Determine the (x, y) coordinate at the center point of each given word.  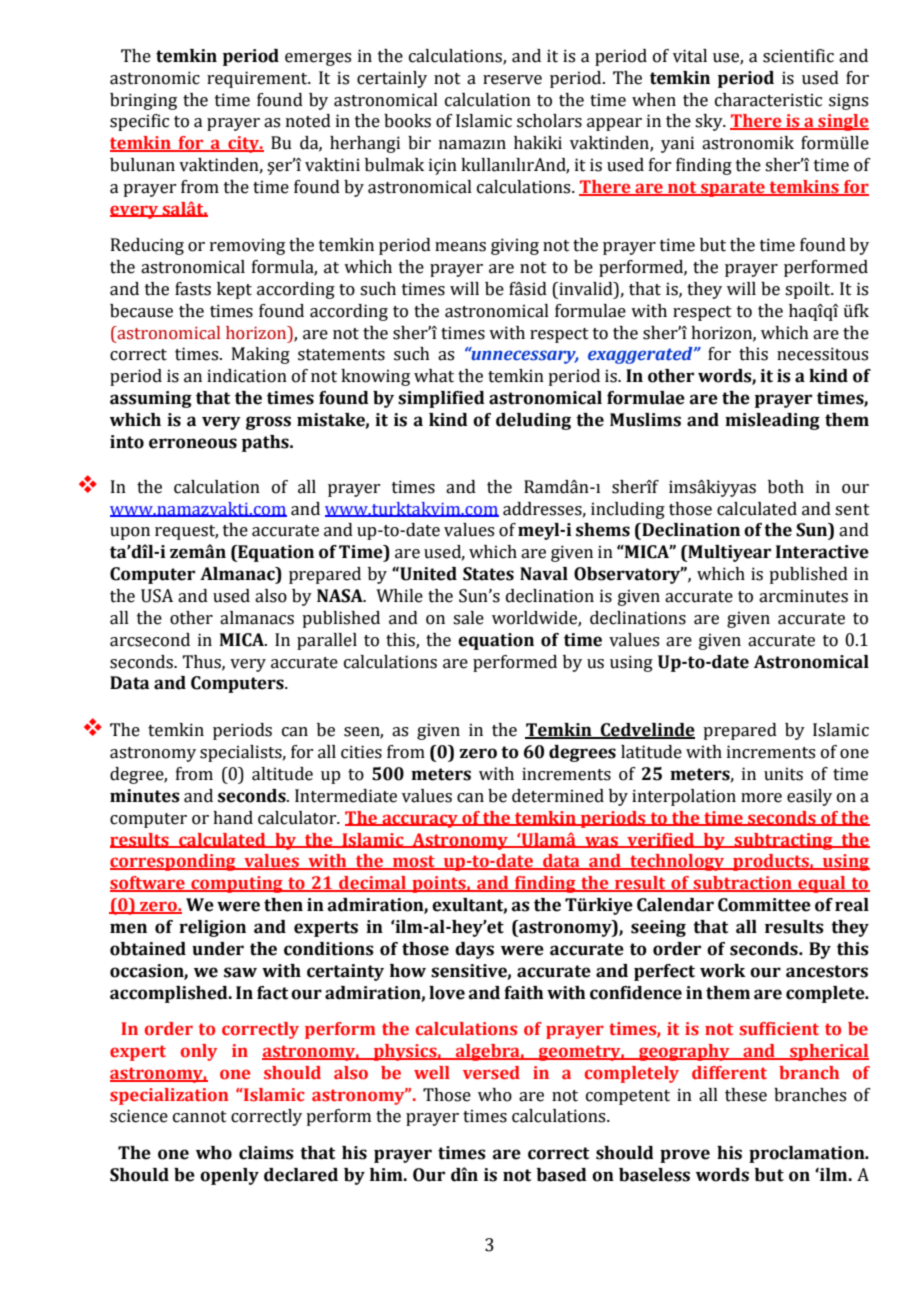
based (562, 1175)
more (761, 798)
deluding (533, 421)
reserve (512, 80)
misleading (772, 421)
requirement (258, 79)
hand (233, 818)
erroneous (193, 443)
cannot (200, 1117)
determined (558, 796)
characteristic (768, 100)
